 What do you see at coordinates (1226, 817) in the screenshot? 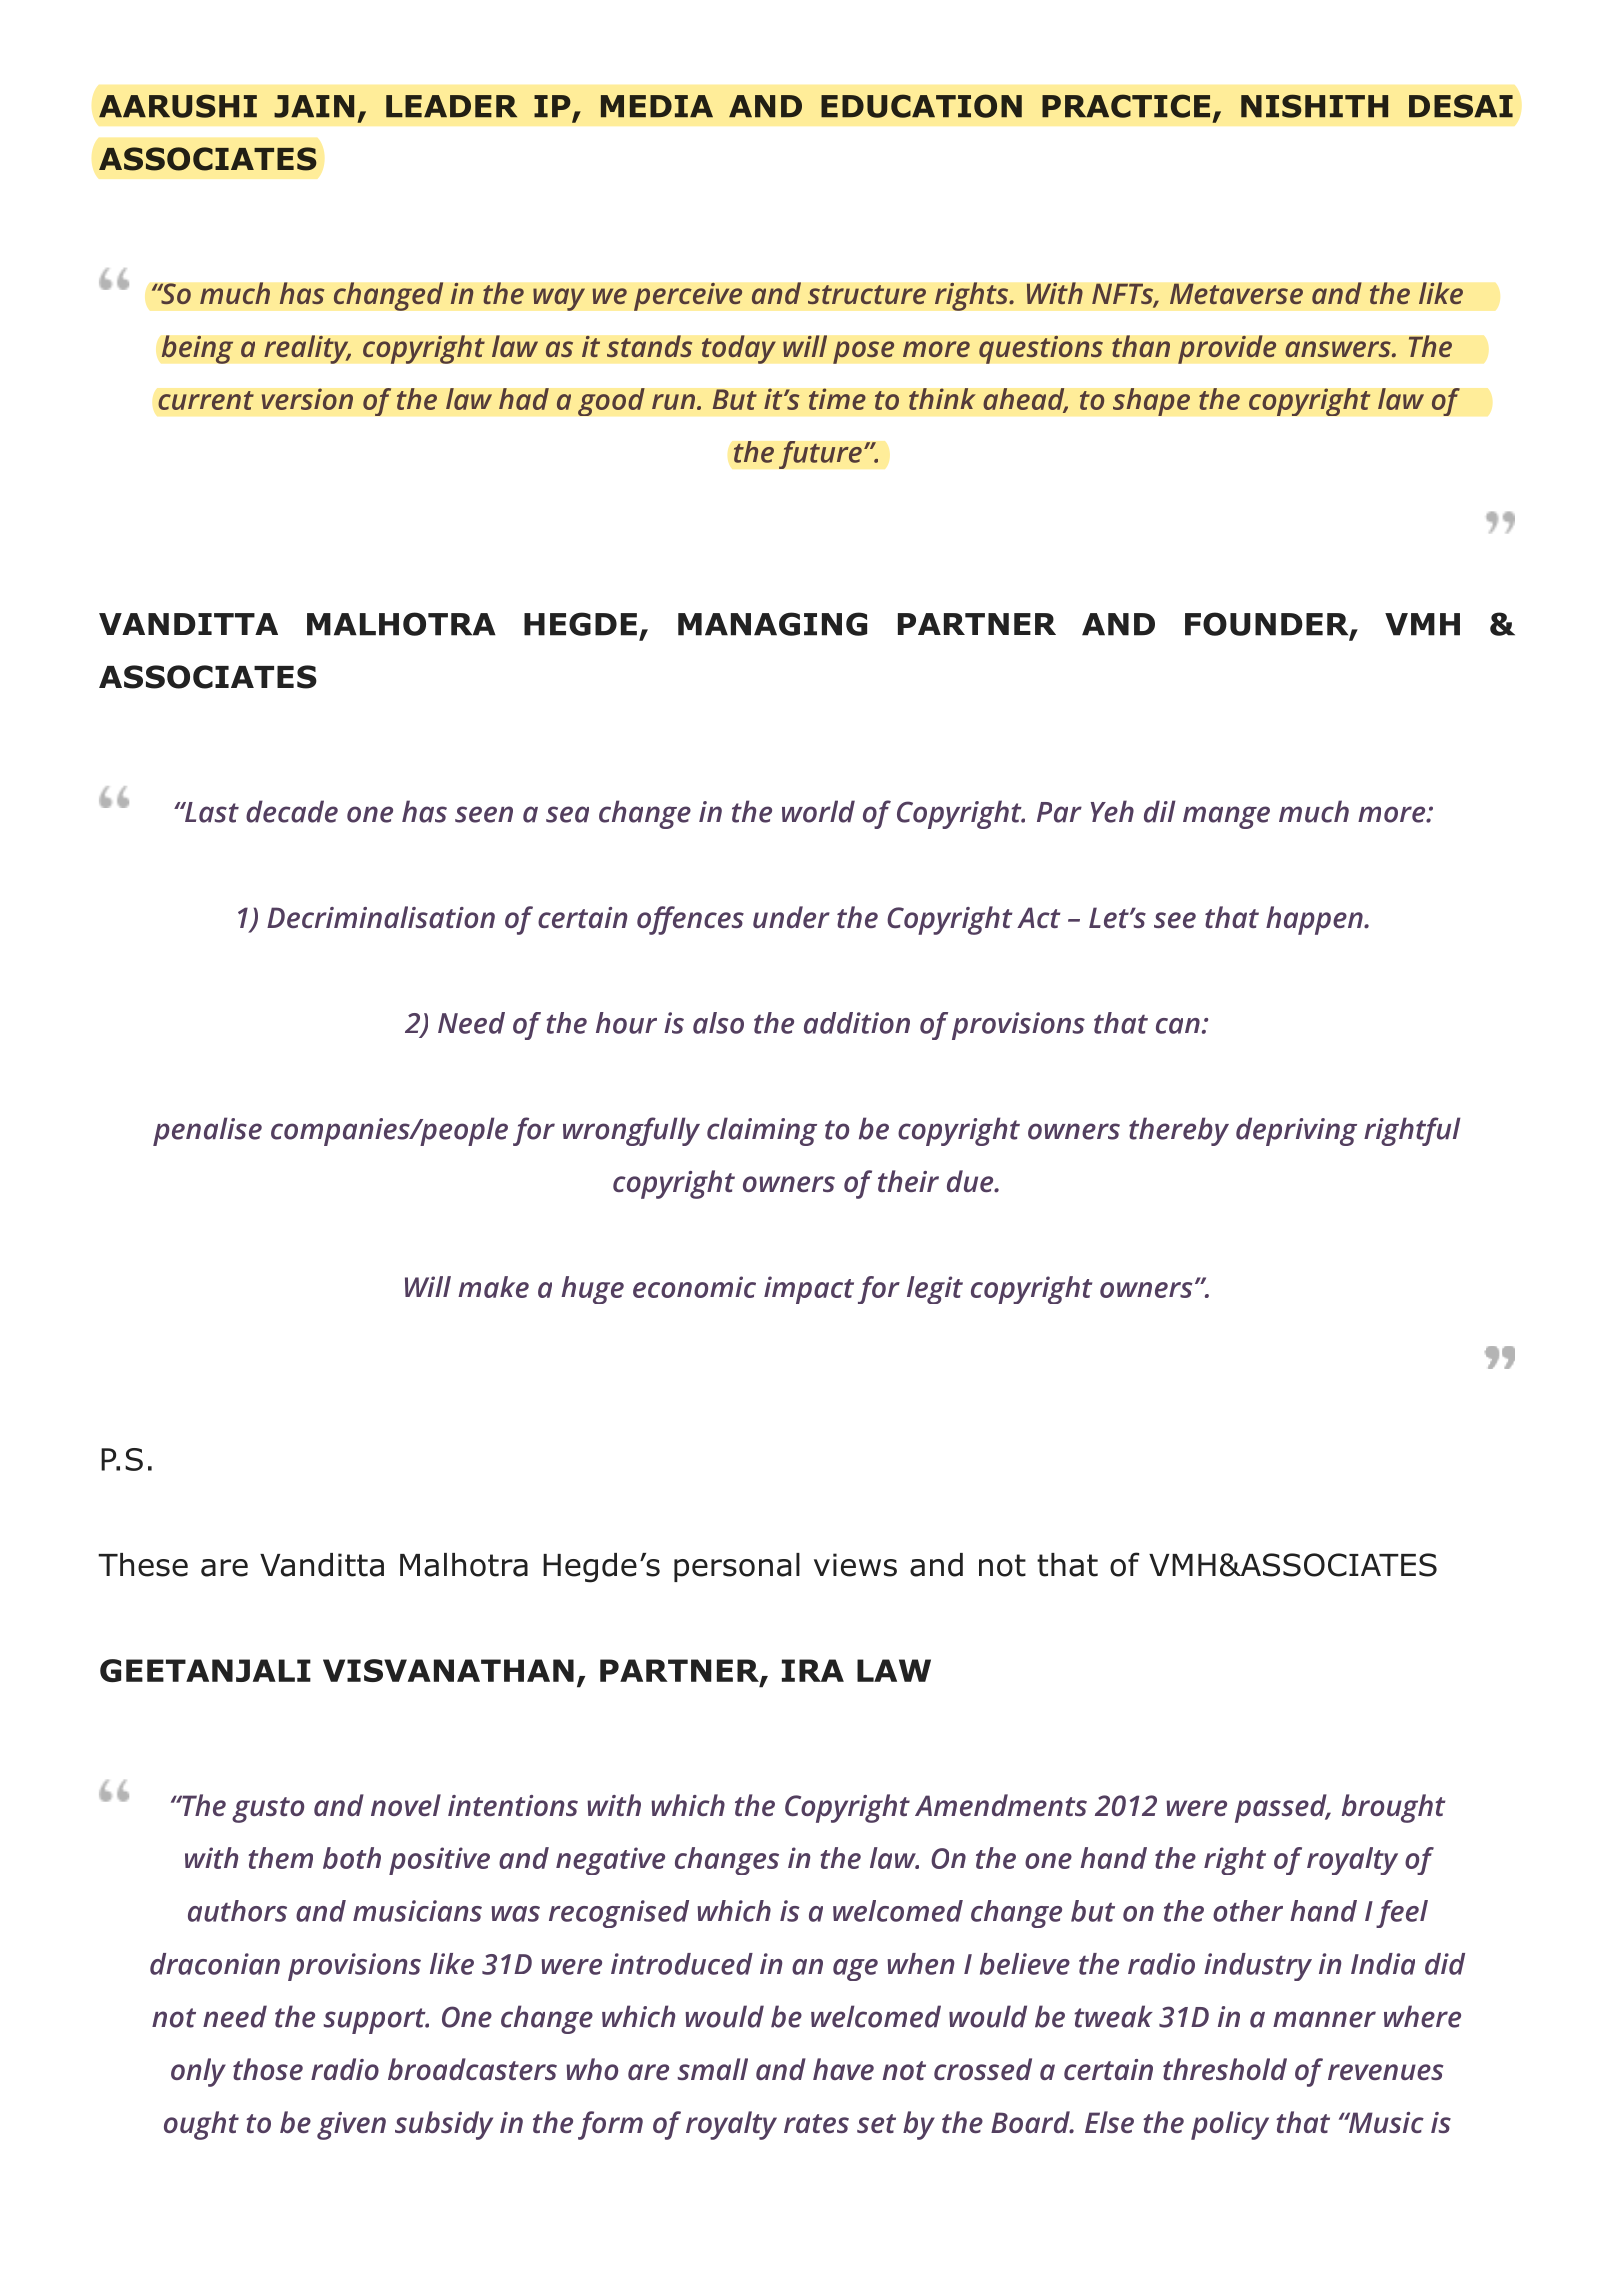
I see `mange` at bounding box center [1226, 817].
